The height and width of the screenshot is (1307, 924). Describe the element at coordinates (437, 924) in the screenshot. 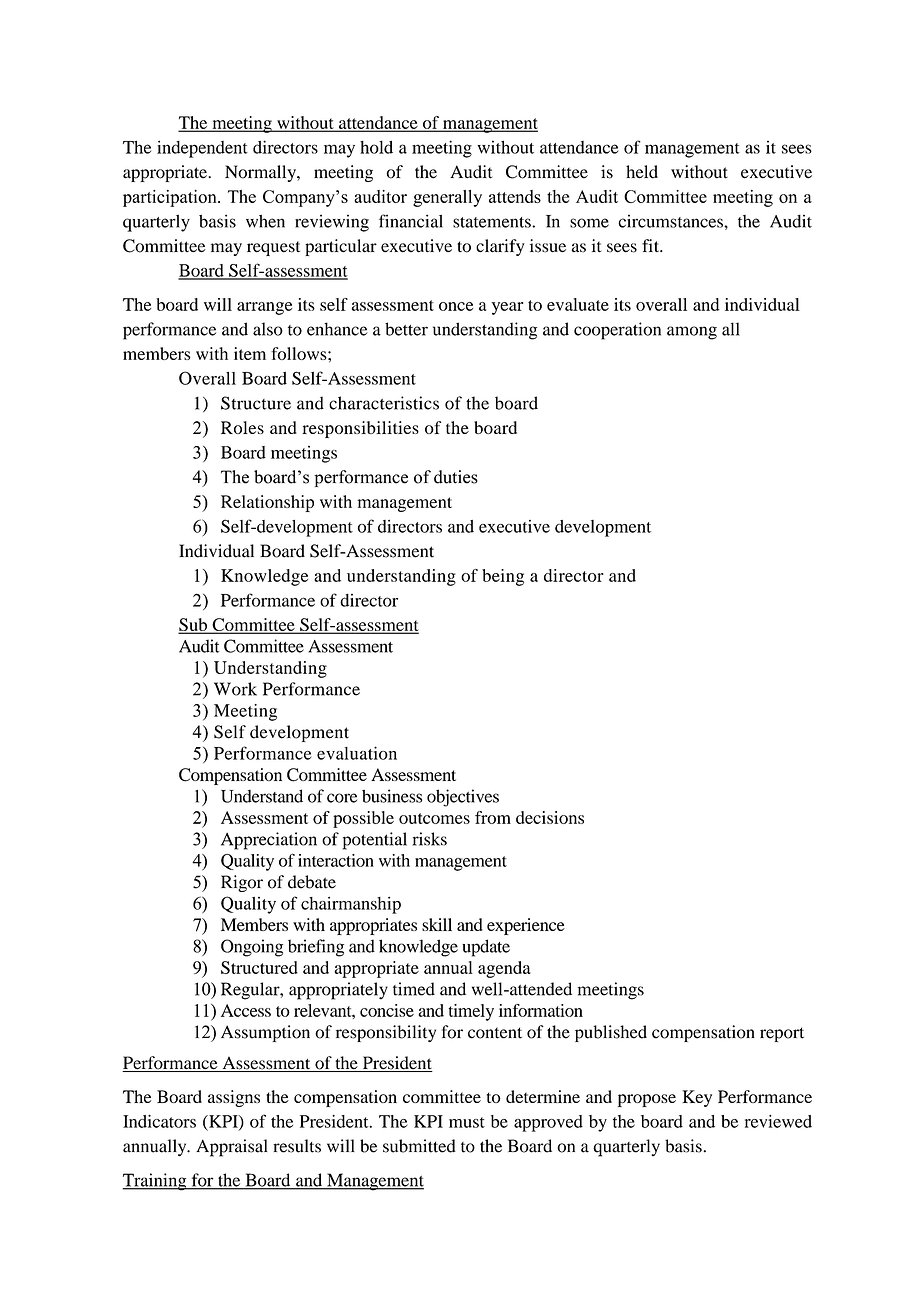

I see `skill` at that location.
